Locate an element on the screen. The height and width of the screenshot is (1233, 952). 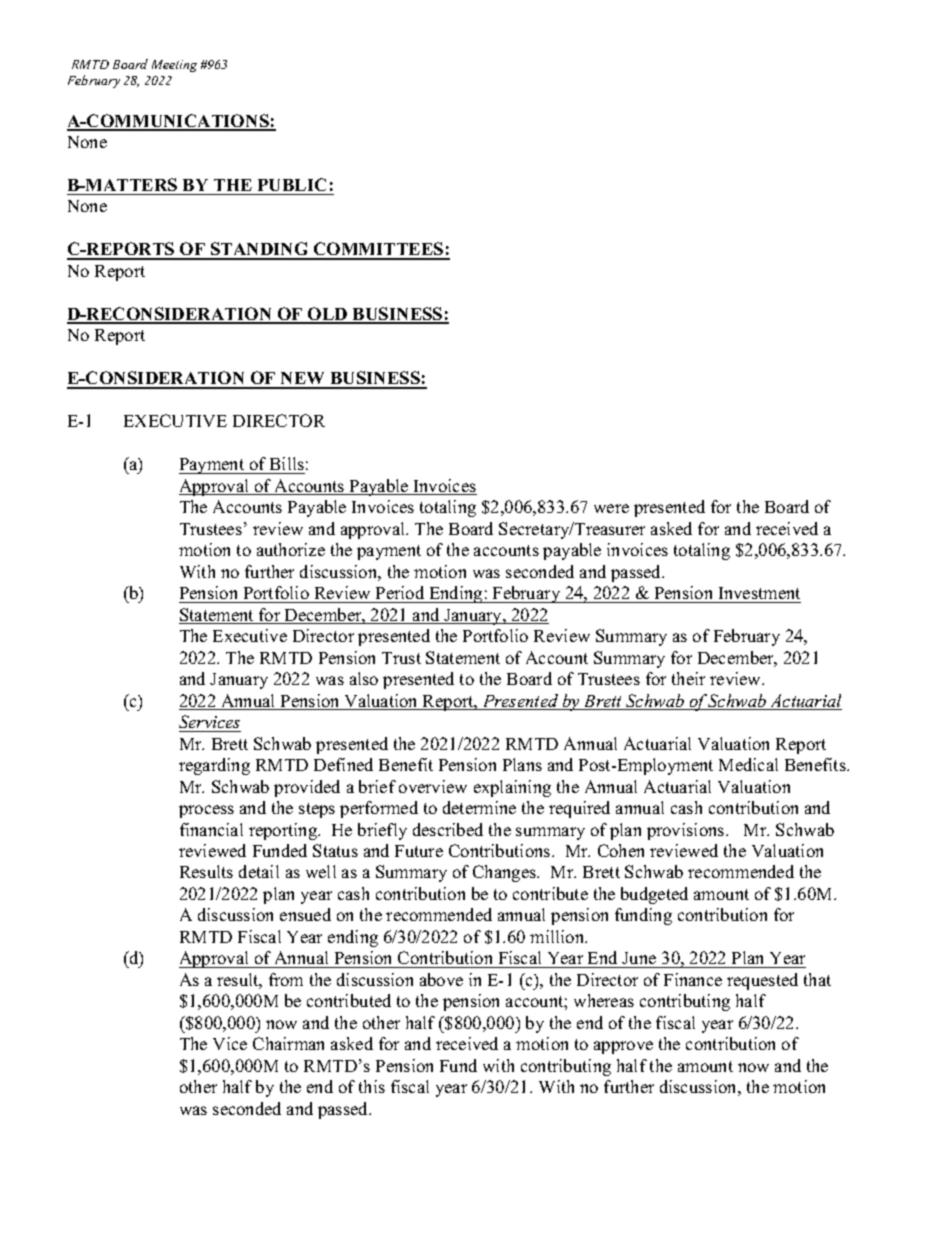
COMMITTEES is located at coordinates (379, 250).
